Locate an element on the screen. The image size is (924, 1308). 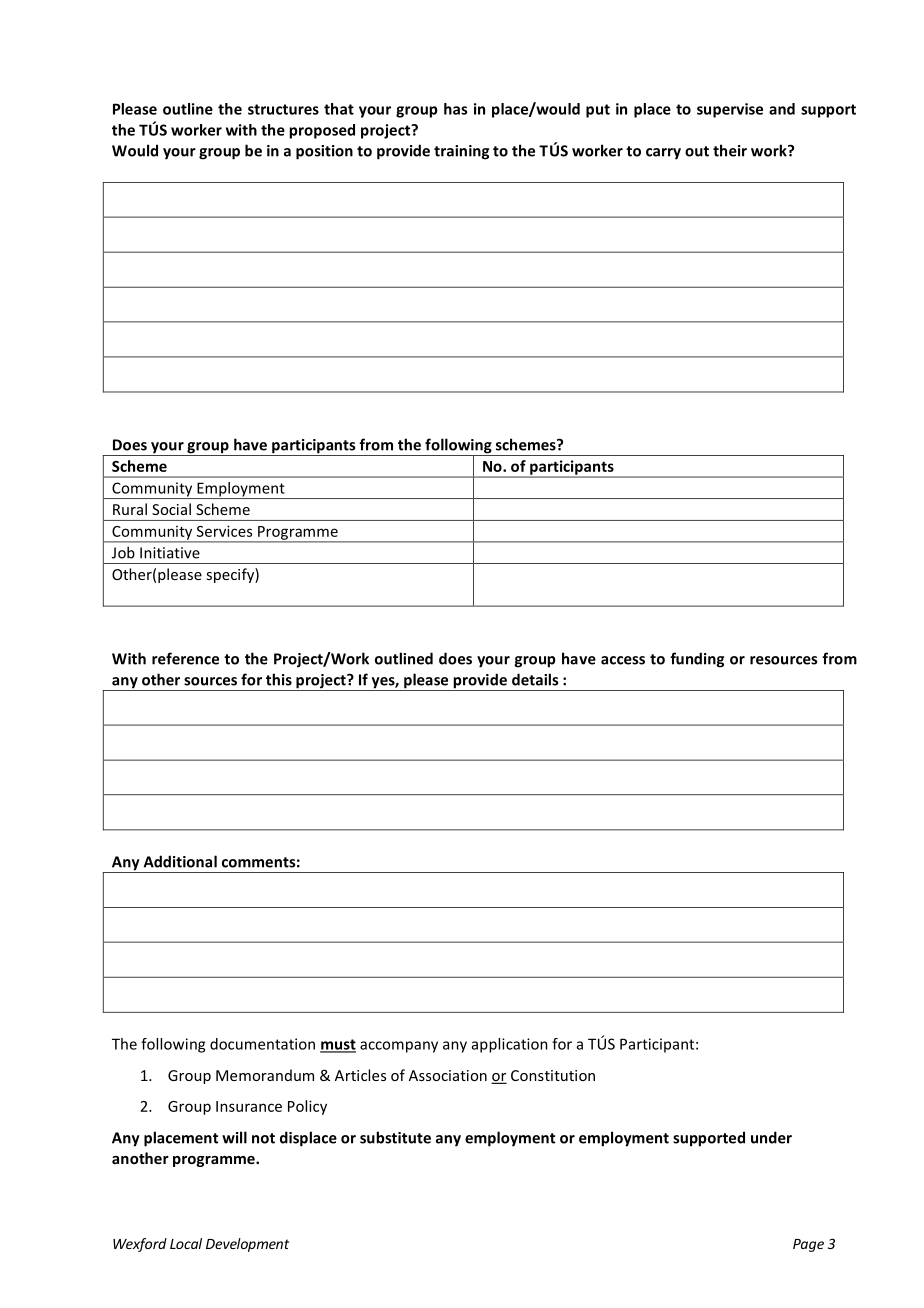
details is located at coordinates (535, 679).
